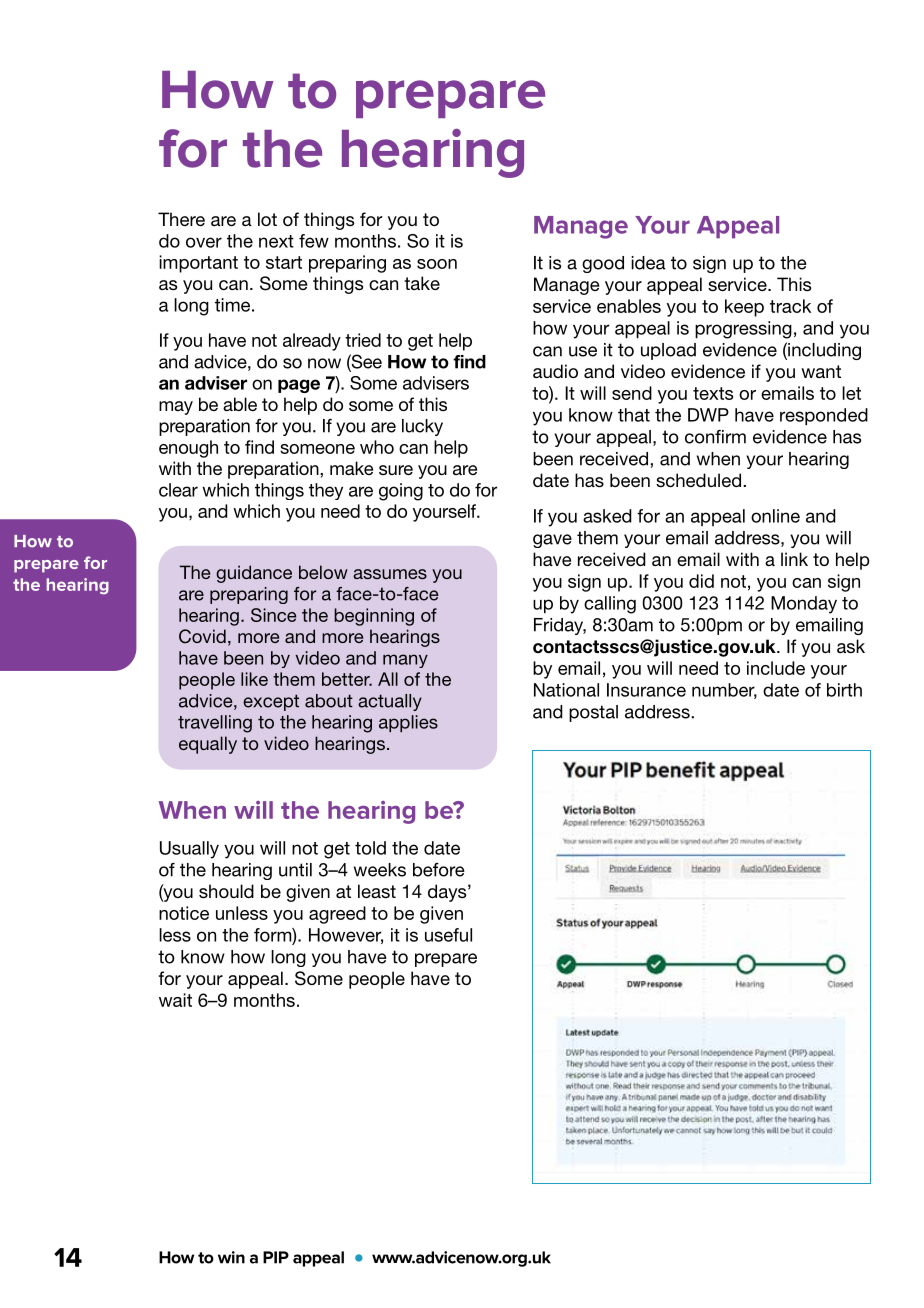 The image size is (924, 1308). What do you see at coordinates (552, 541) in the image?
I see `gave` at bounding box center [552, 541].
